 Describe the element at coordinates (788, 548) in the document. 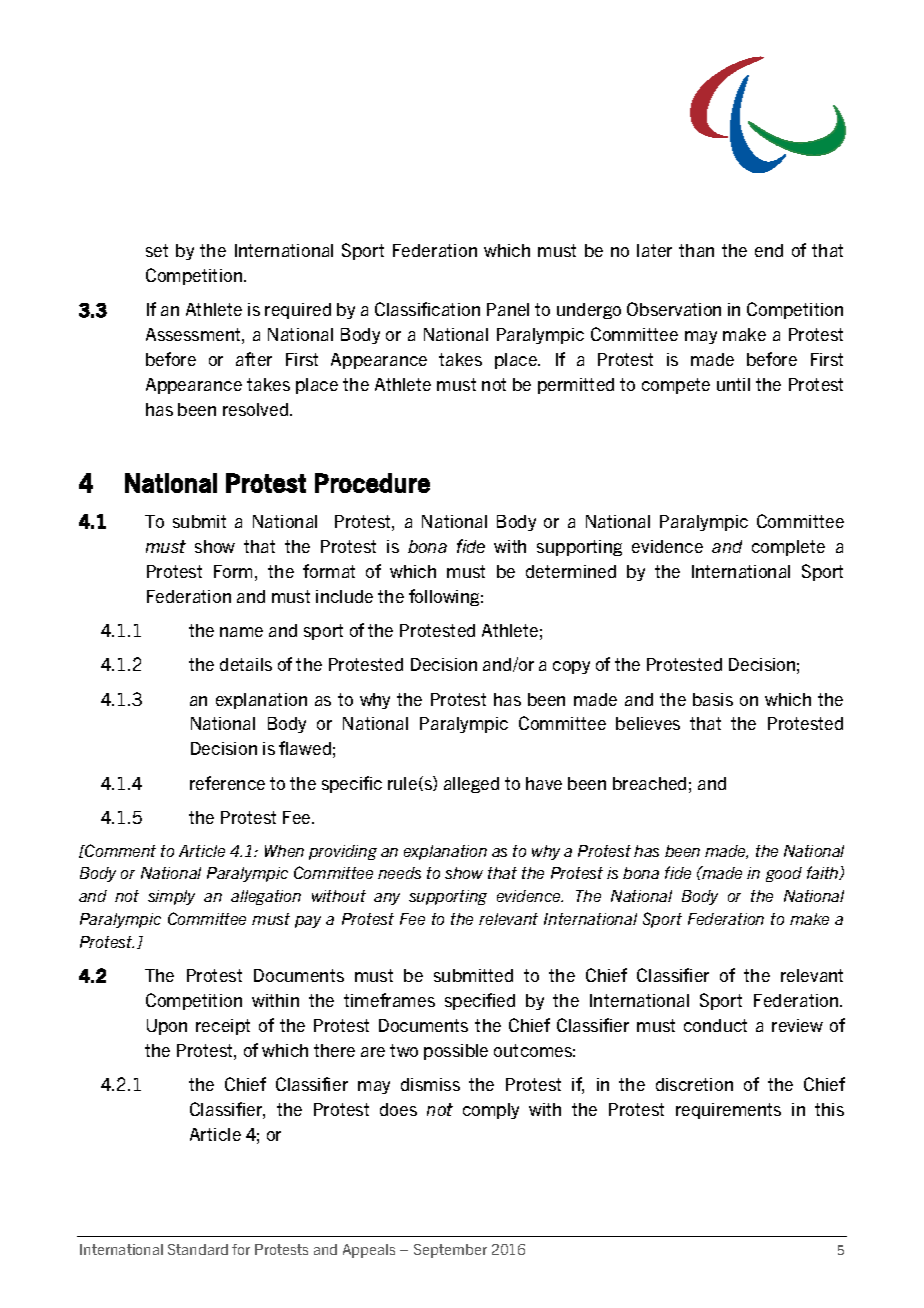

I see `complete` at that location.
